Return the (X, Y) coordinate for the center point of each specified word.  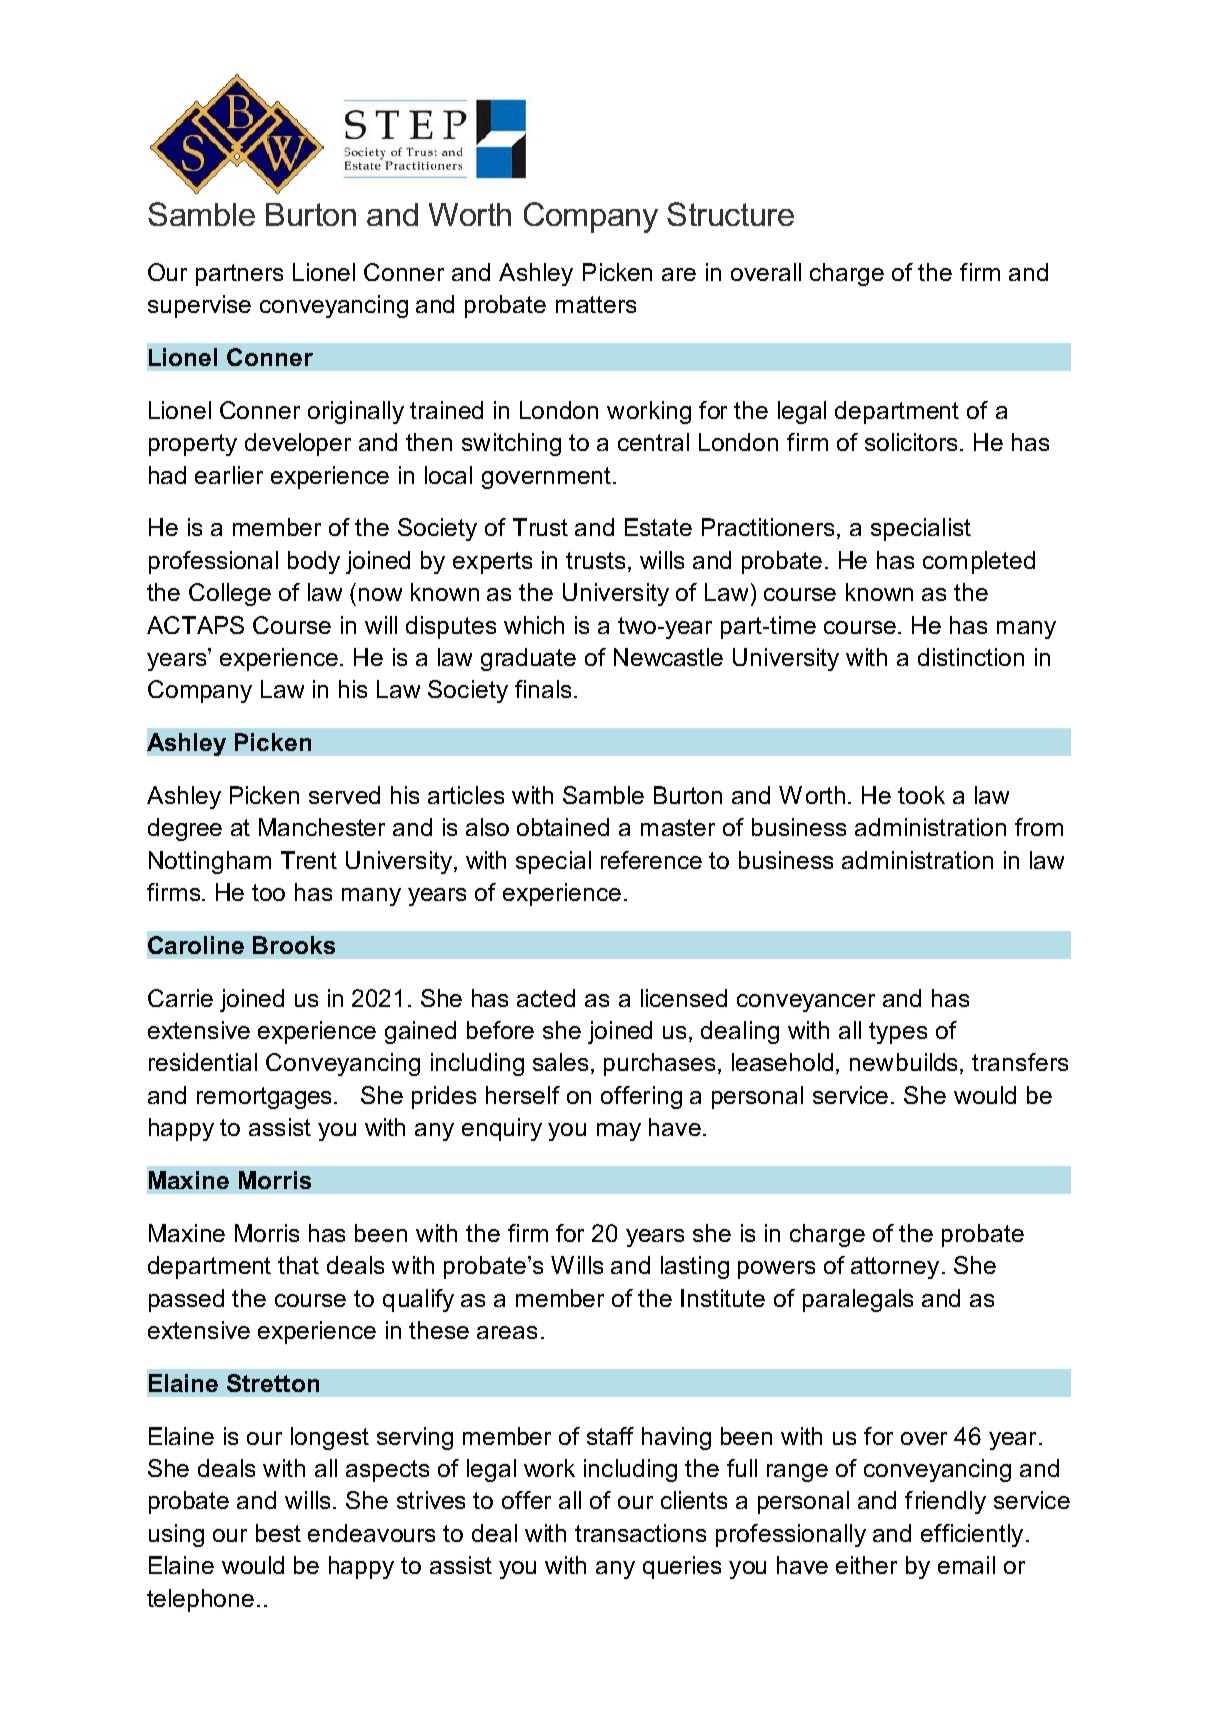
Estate (658, 527)
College (230, 594)
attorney (895, 1268)
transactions (640, 1533)
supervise (199, 306)
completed (979, 562)
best (278, 1533)
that (298, 1265)
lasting (695, 1267)
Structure (730, 214)
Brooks (294, 945)
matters (596, 304)
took (921, 795)
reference (651, 860)
